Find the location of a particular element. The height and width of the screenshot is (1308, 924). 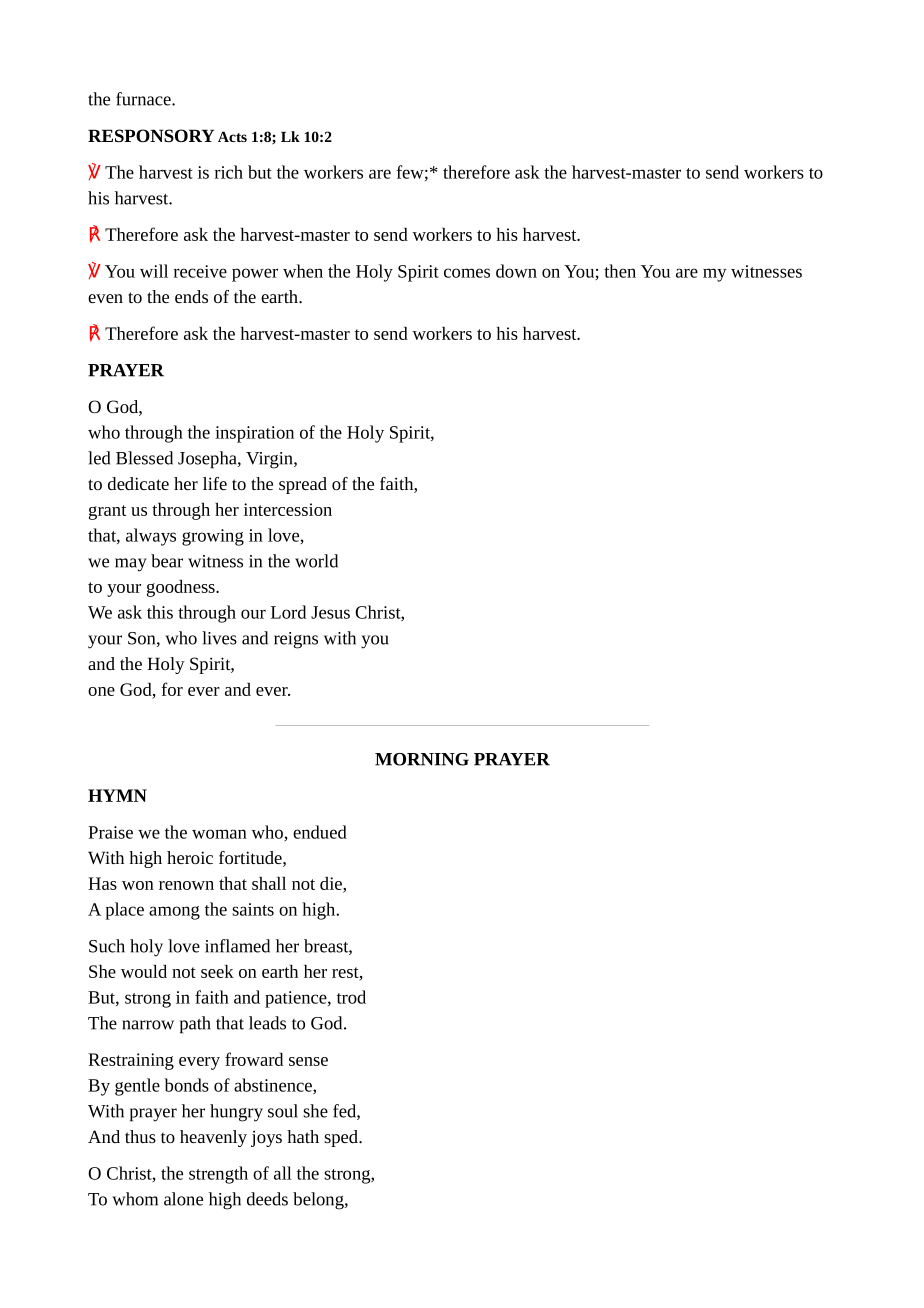

sped is located at coordinates (342, 1138).
